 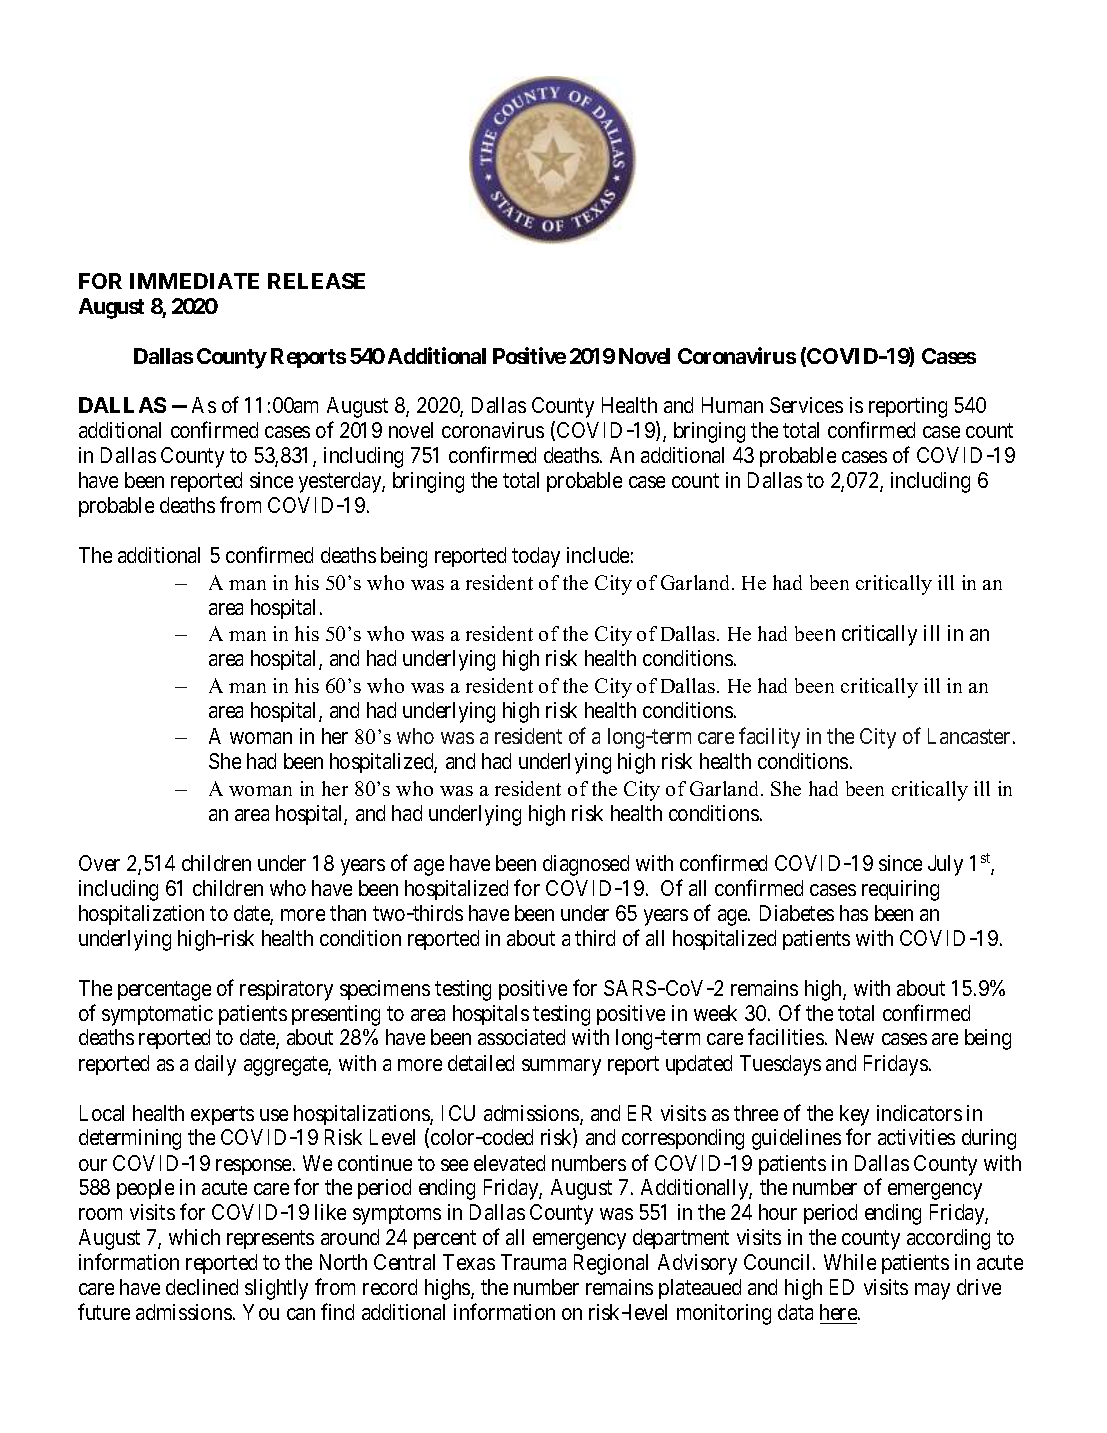 I want to click on Human, so click(x=732, y=405).
